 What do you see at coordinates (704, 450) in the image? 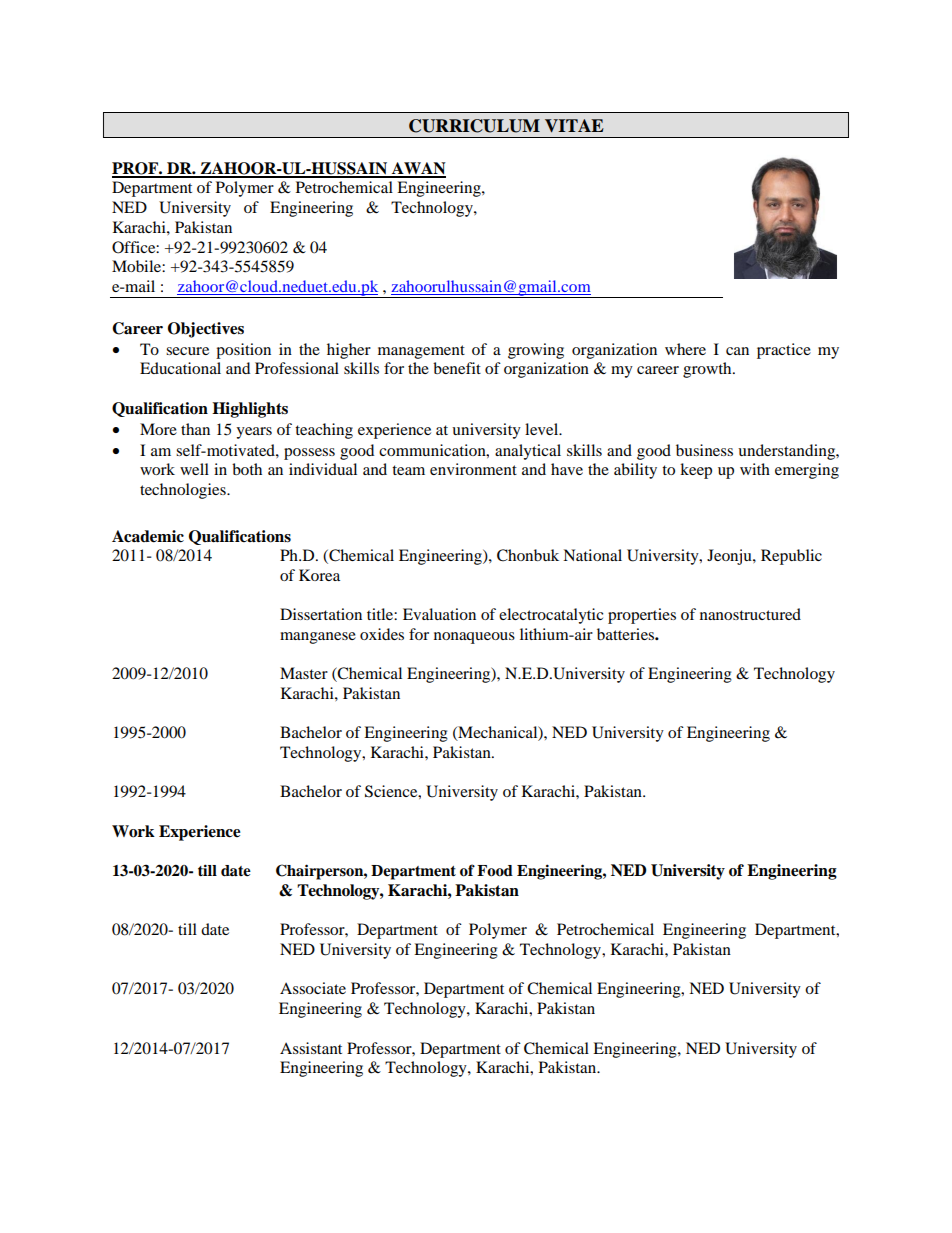
I see `business` at bounding box center [704, 450].
